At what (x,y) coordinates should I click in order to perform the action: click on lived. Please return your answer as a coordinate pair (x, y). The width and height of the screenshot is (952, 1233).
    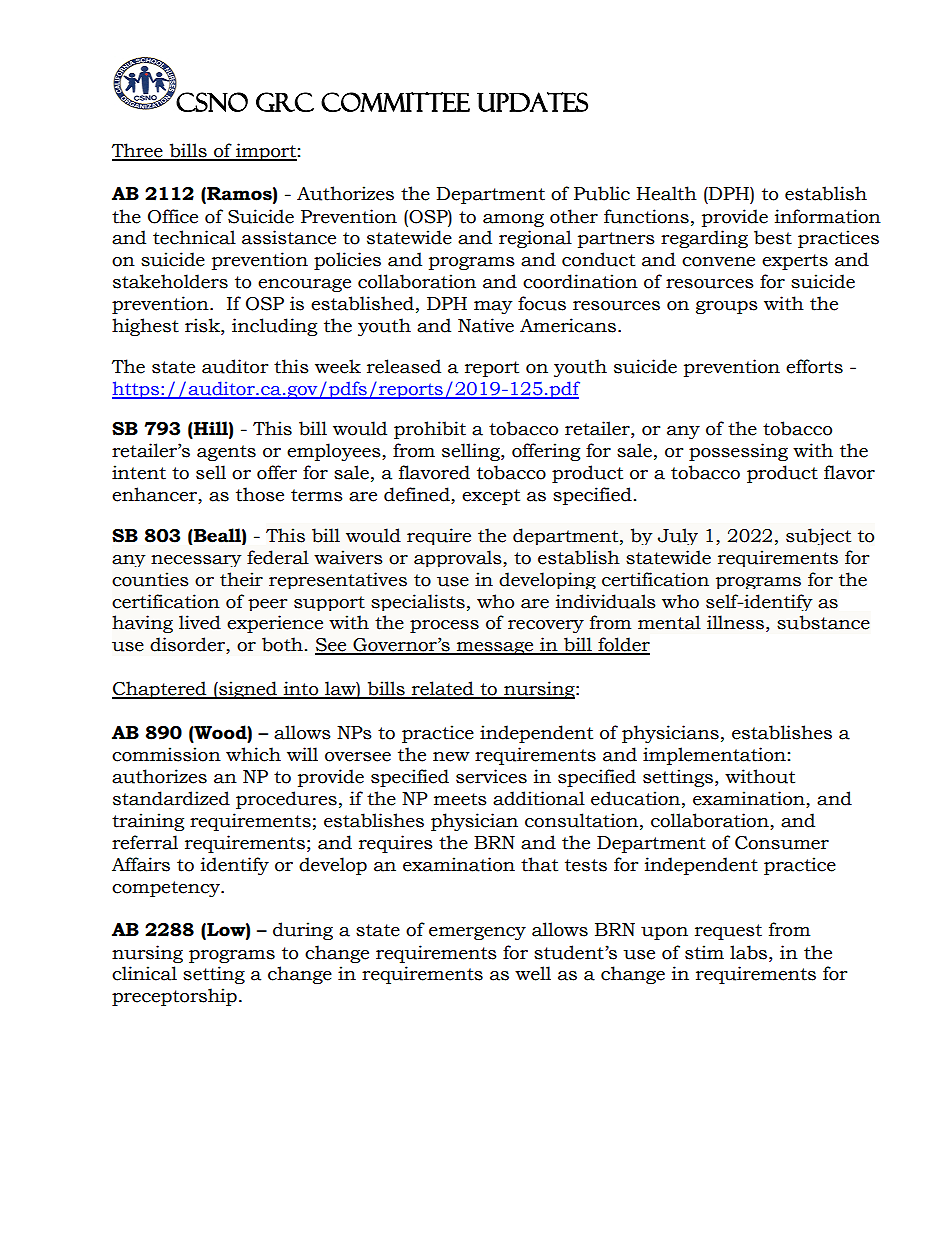
    Looking at the image, I should click on (200, 622).
